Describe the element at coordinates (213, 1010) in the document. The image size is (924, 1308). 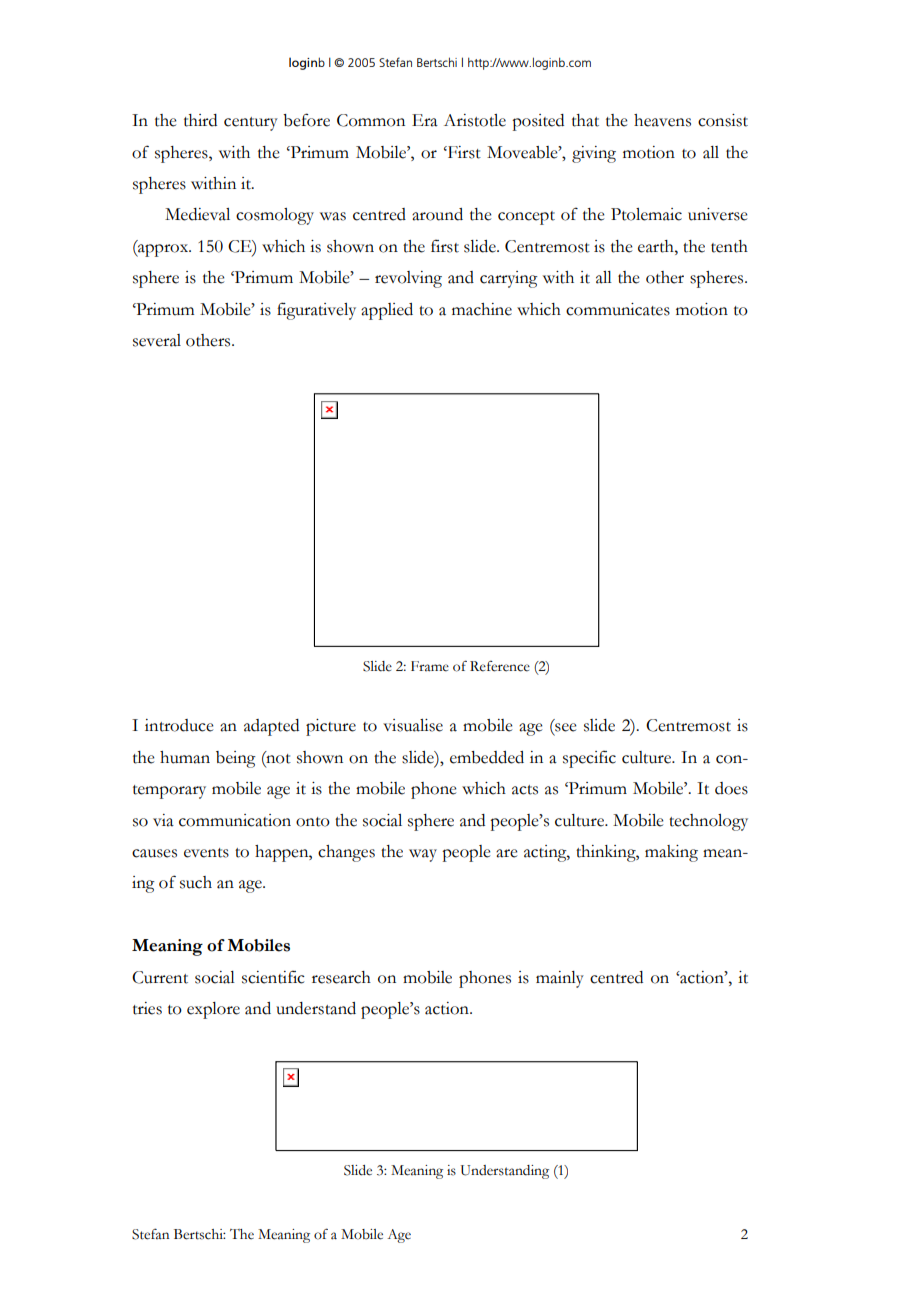
I see `explore` at that location.
